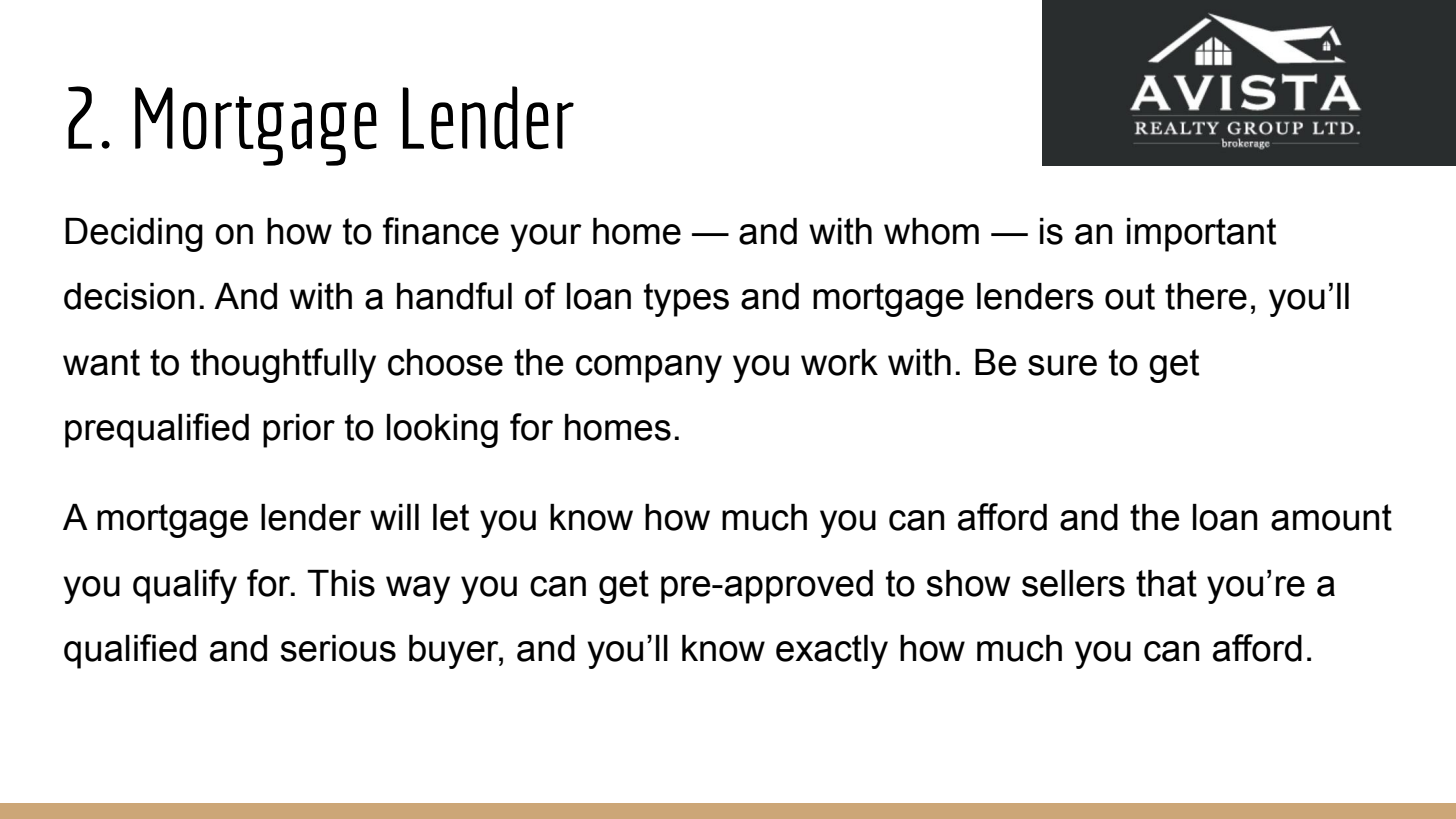  I want to click on serious, so click(338, 648).
